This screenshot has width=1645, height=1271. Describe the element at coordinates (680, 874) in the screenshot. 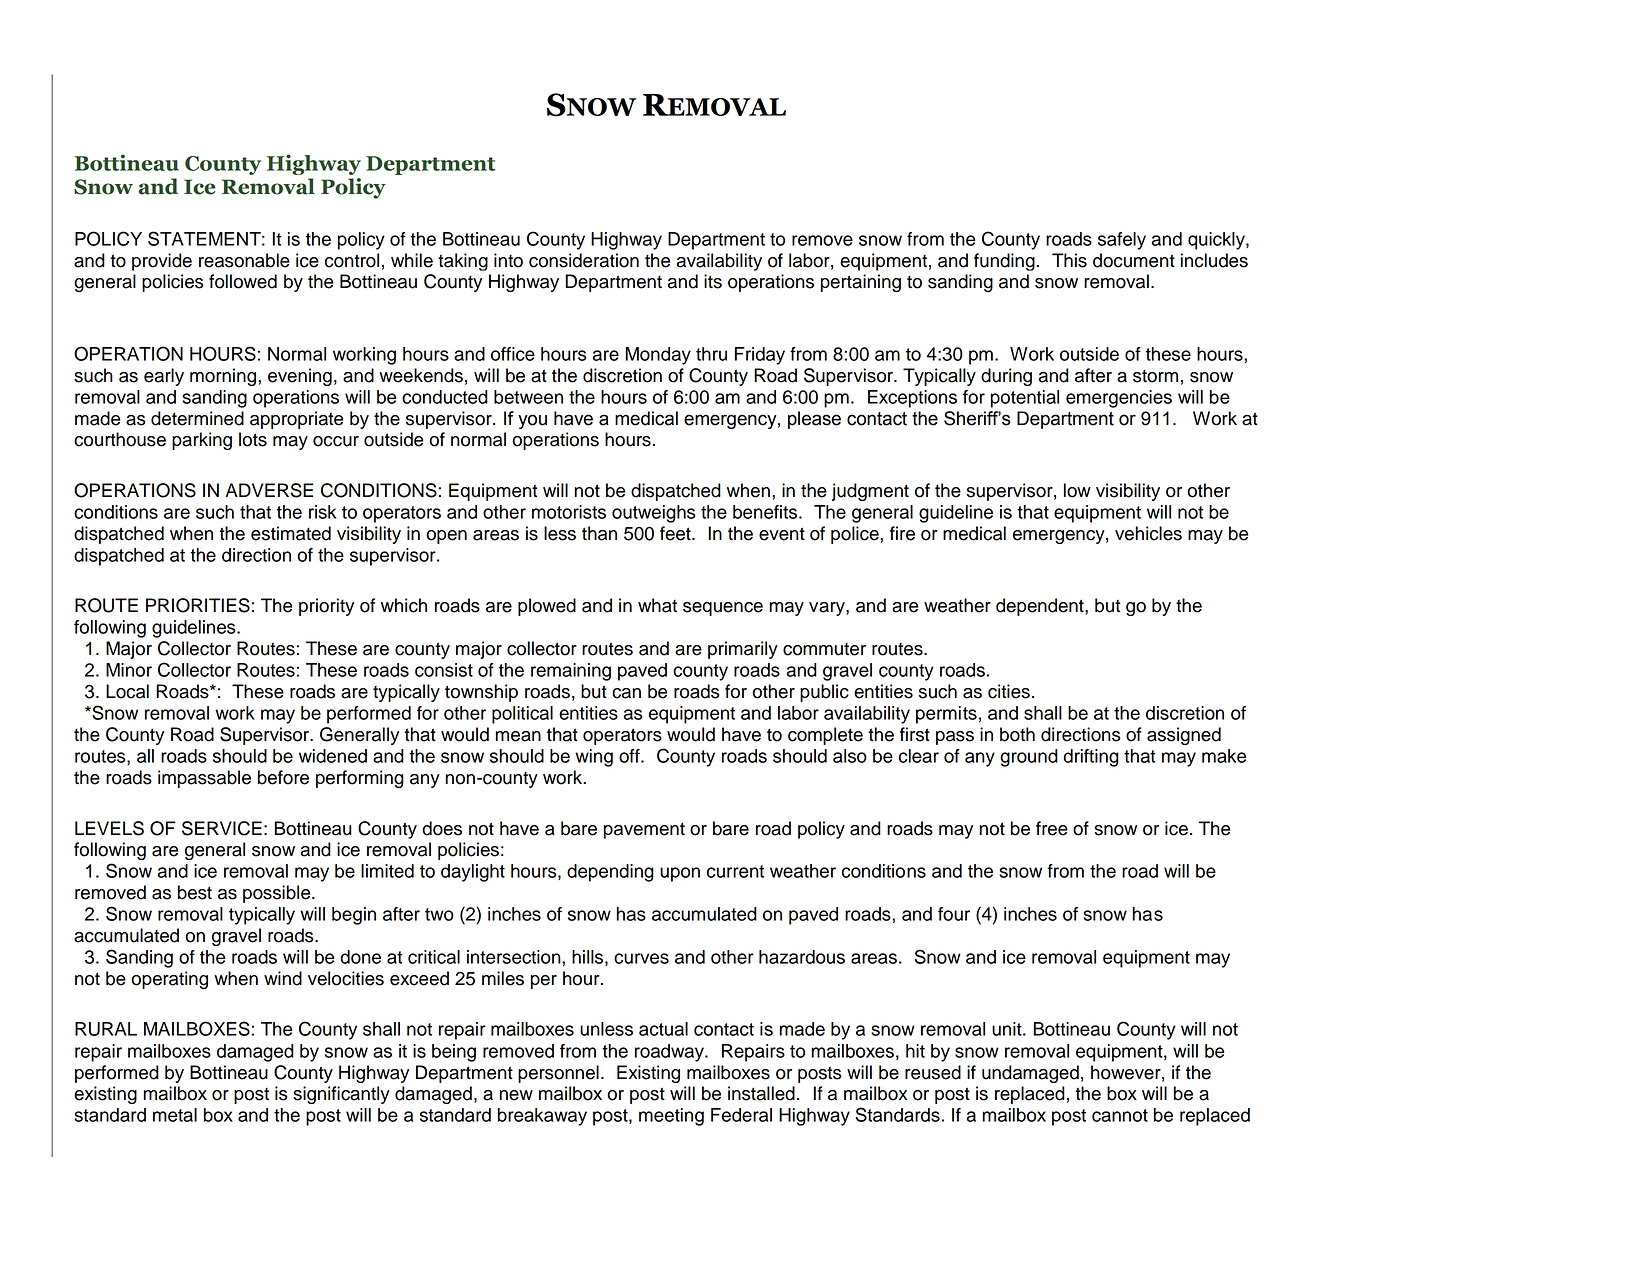

I see `upon` at that location.
